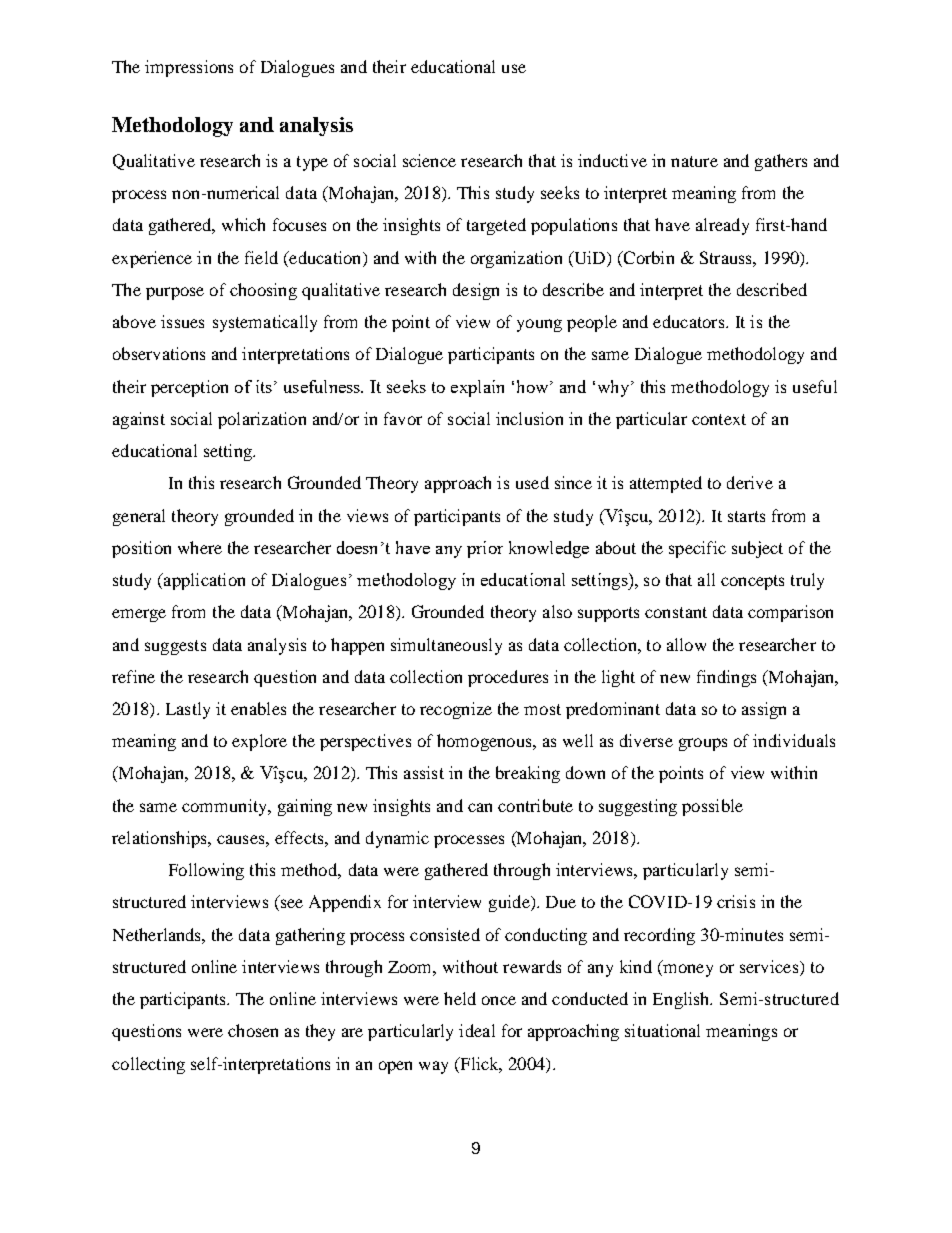  Describe the element at coordinates (253, 1030) in the screenshot. I see `chosen` at that location.
